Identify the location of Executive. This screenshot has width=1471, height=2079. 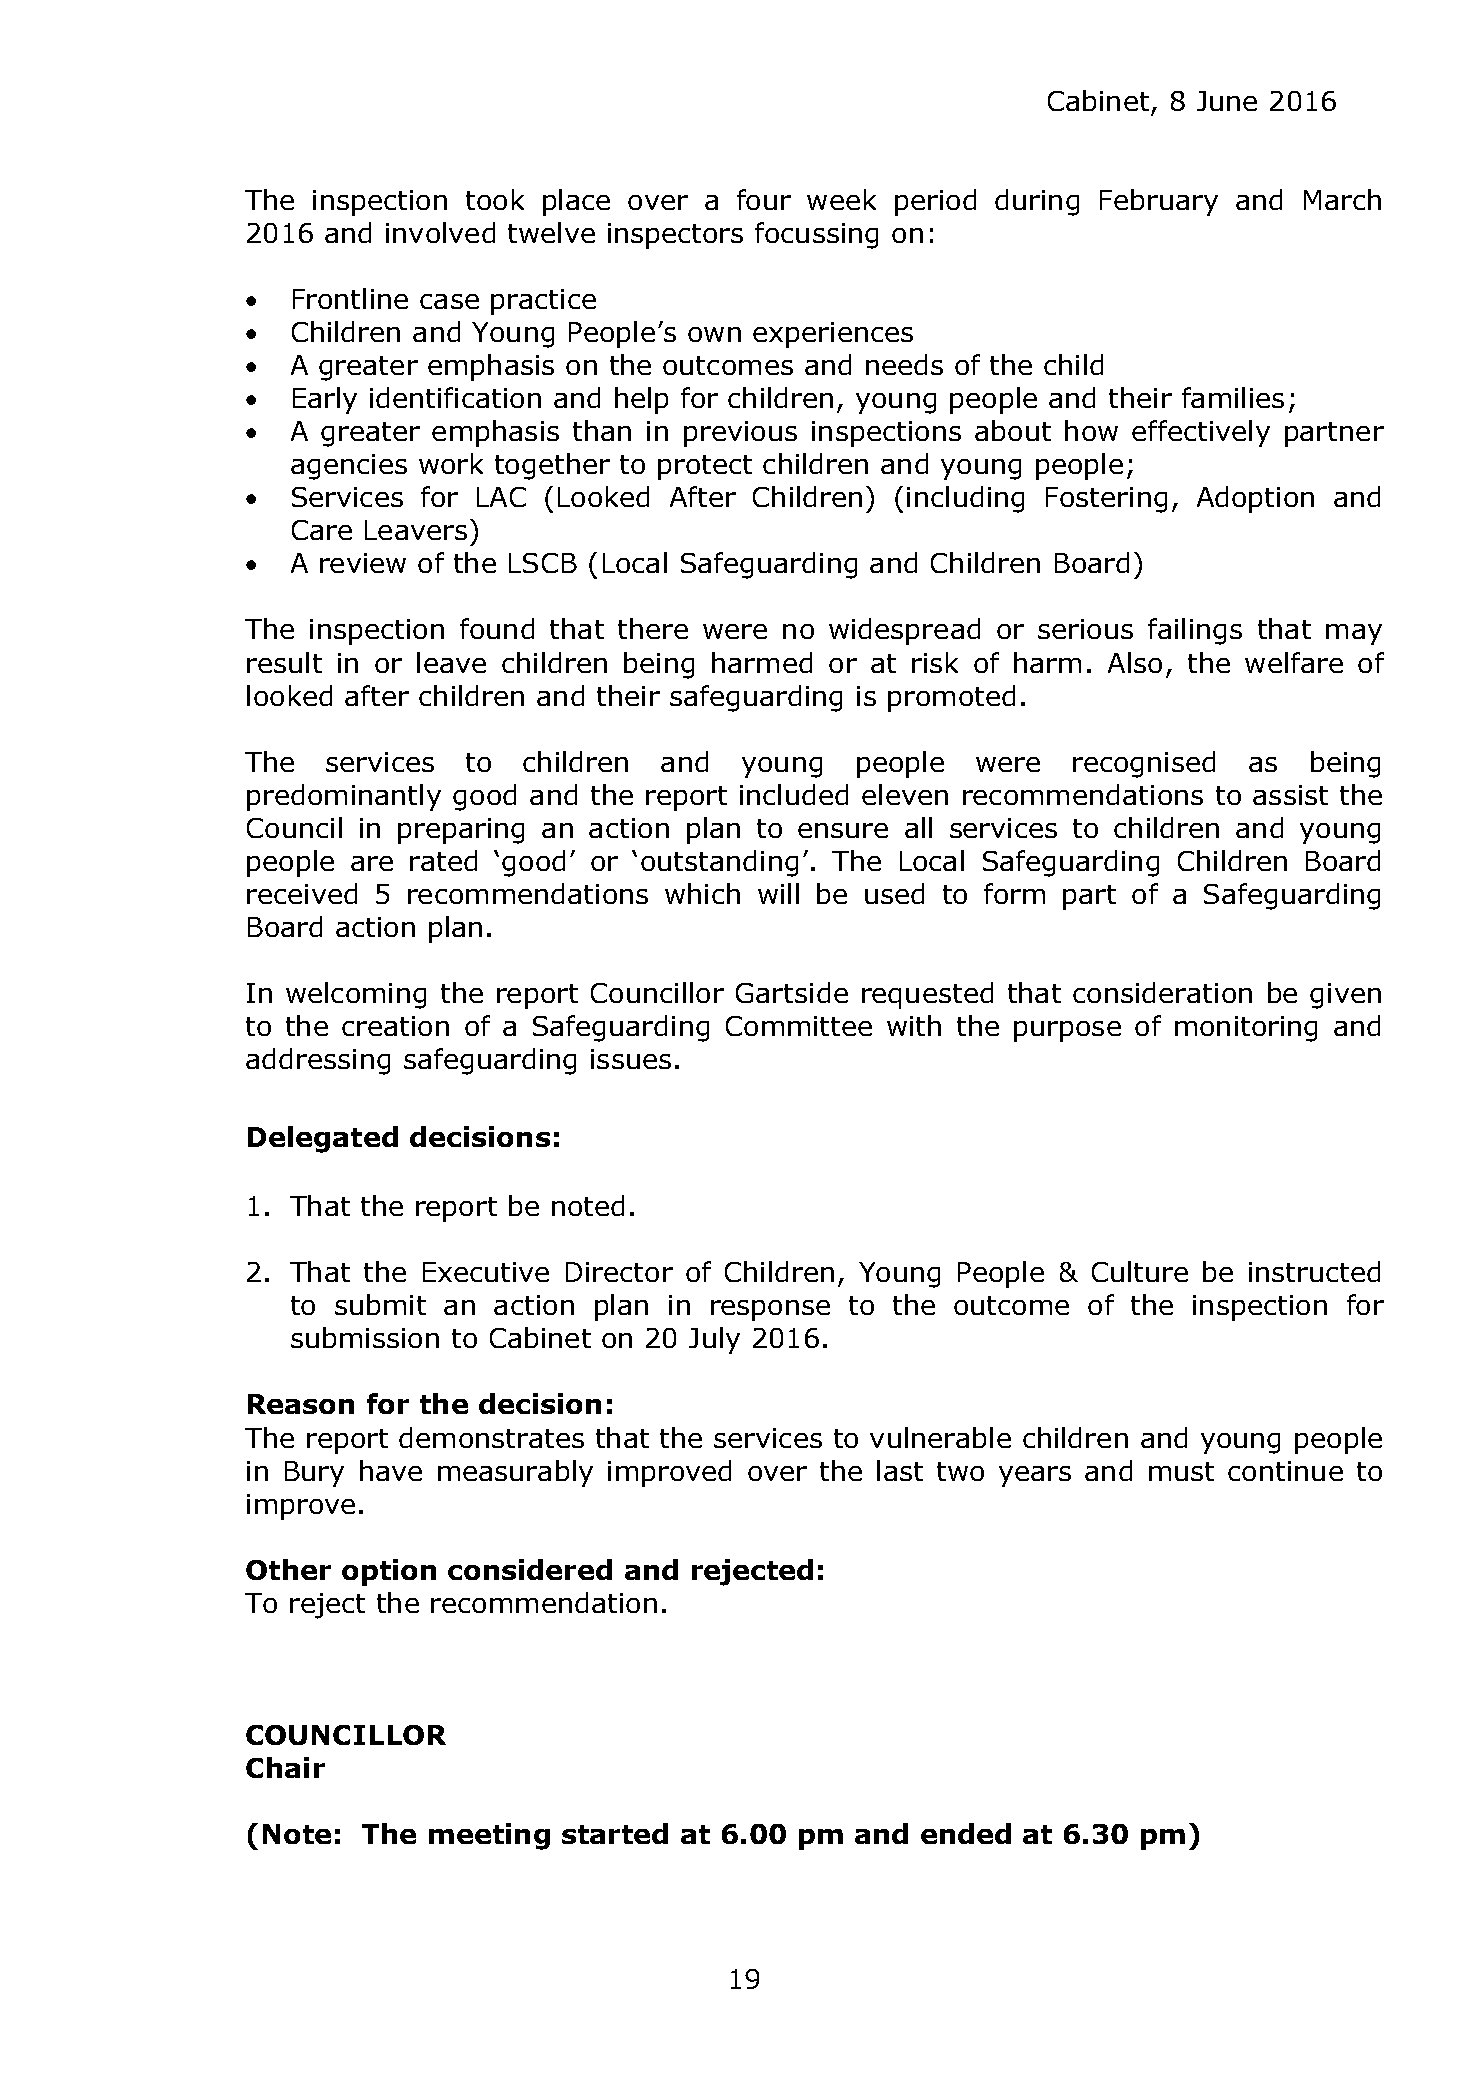
(486, 1272).
